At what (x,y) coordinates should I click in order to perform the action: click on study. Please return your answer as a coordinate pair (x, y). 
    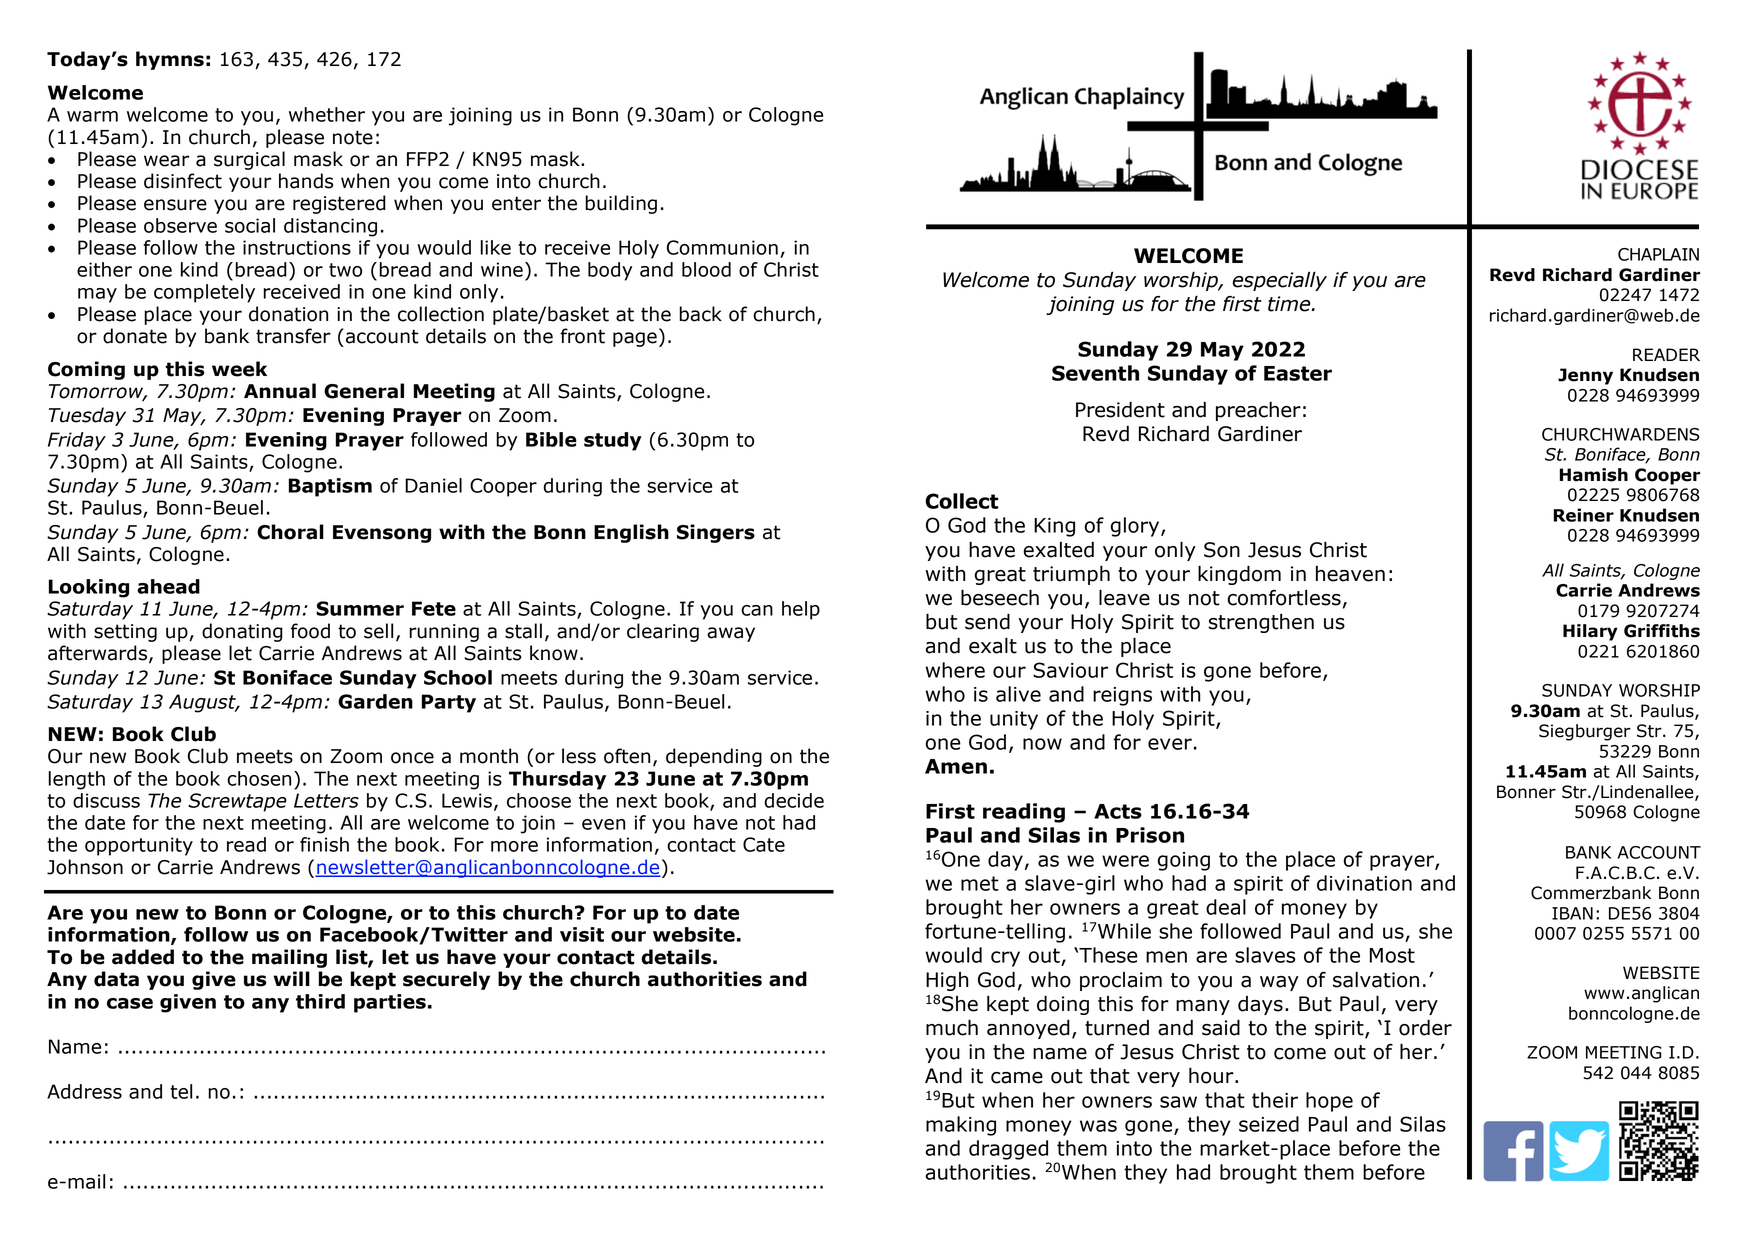
    Looking at the image, I should click on (613, 441).
